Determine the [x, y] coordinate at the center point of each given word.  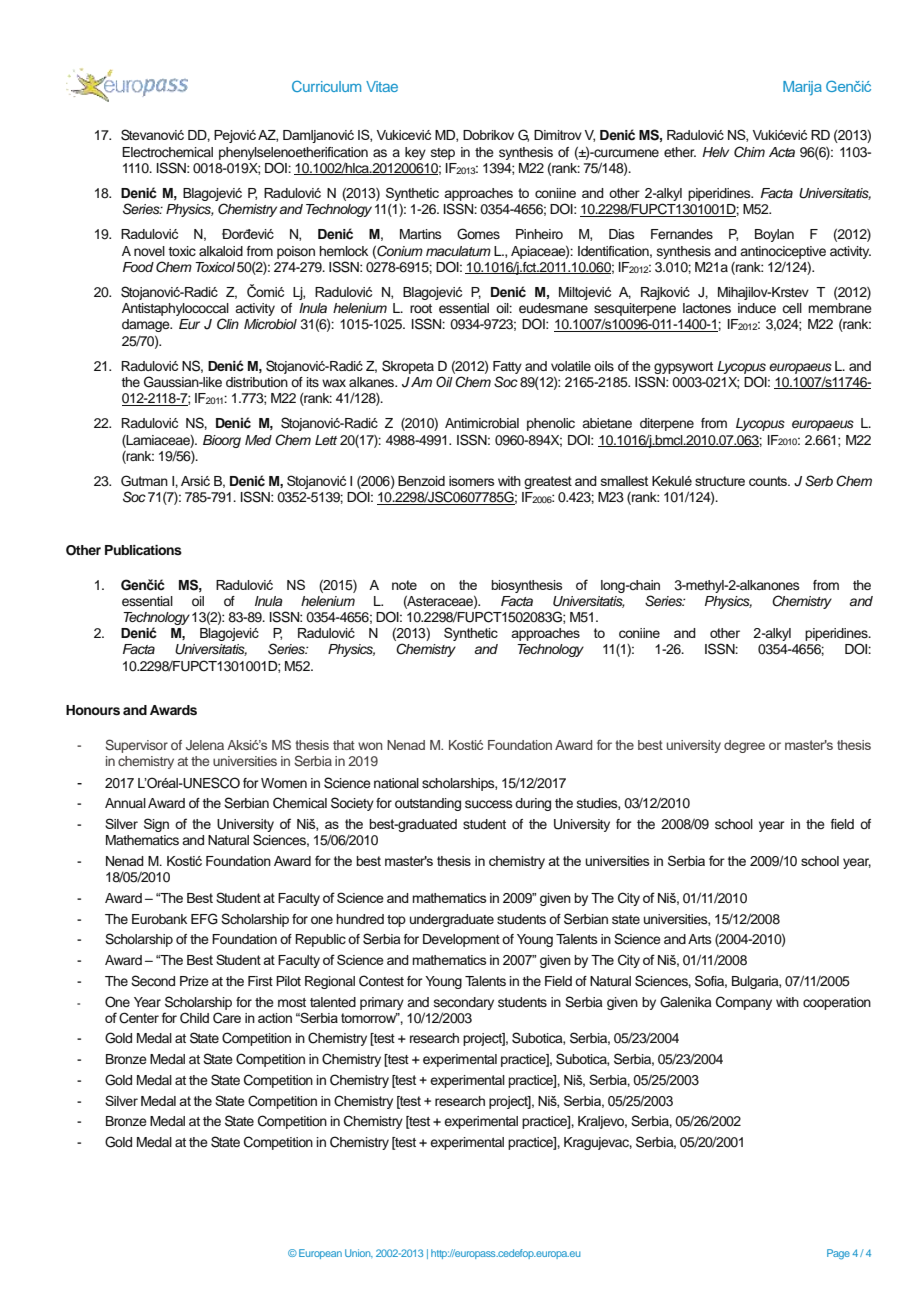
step [443, 154]
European [320, 1254]
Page [838, 1254]
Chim [749, 152]
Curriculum [326, 86]
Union [359, 1253]
